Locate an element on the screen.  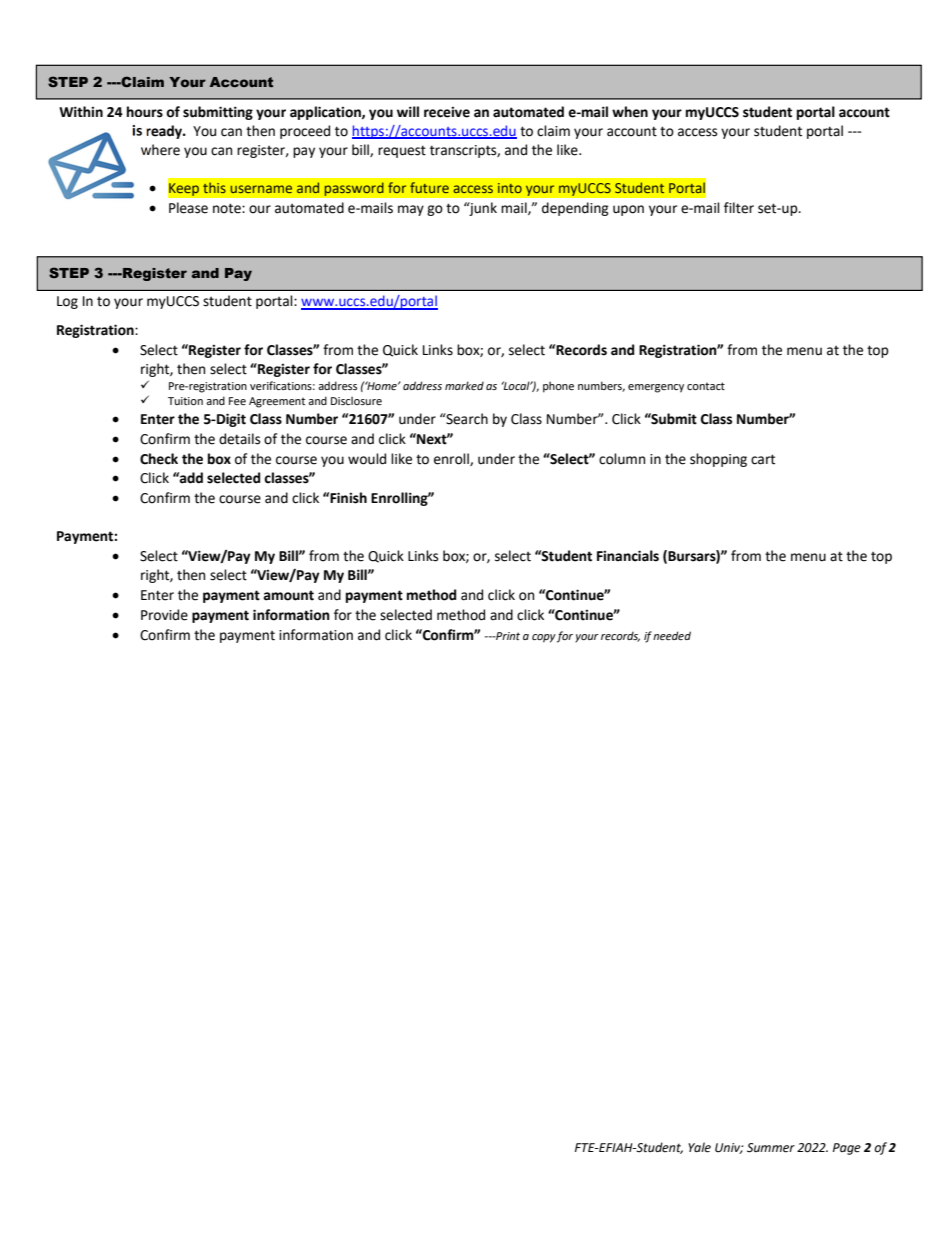
where is located at coordinates (160, 150).
